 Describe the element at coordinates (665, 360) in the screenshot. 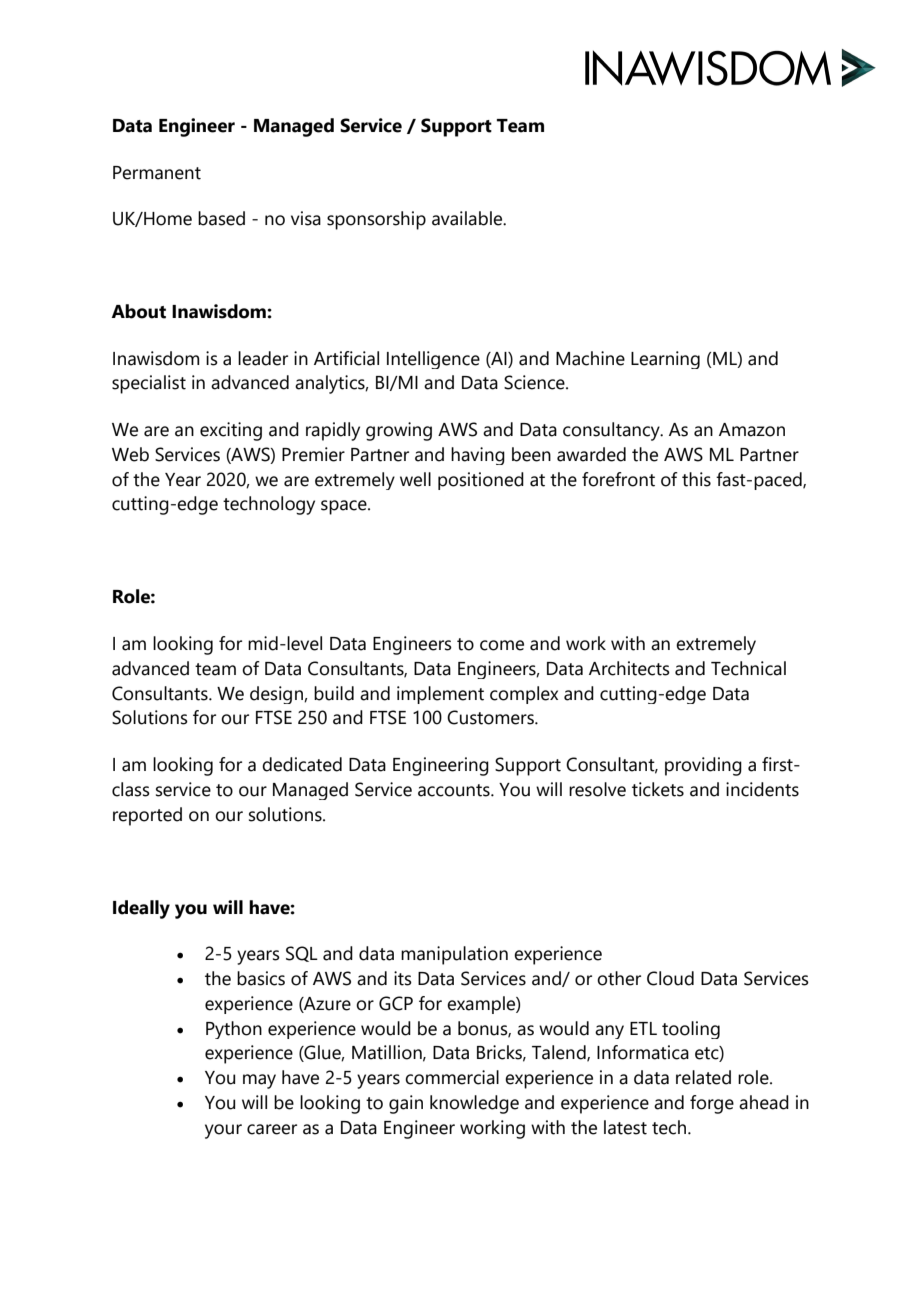

I see `Learning` at that location.
